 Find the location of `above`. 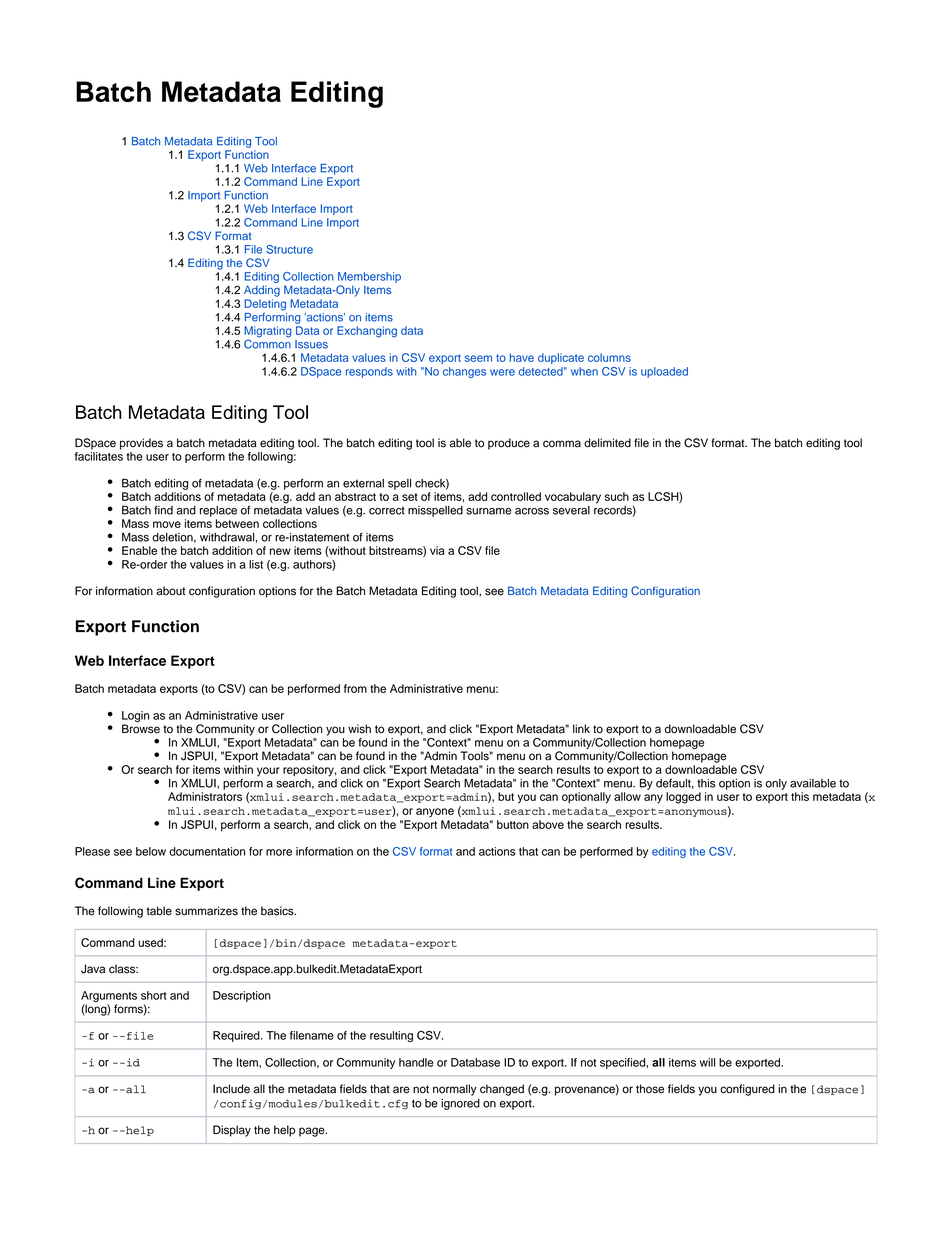

above is located at coordinates (548, 824).
